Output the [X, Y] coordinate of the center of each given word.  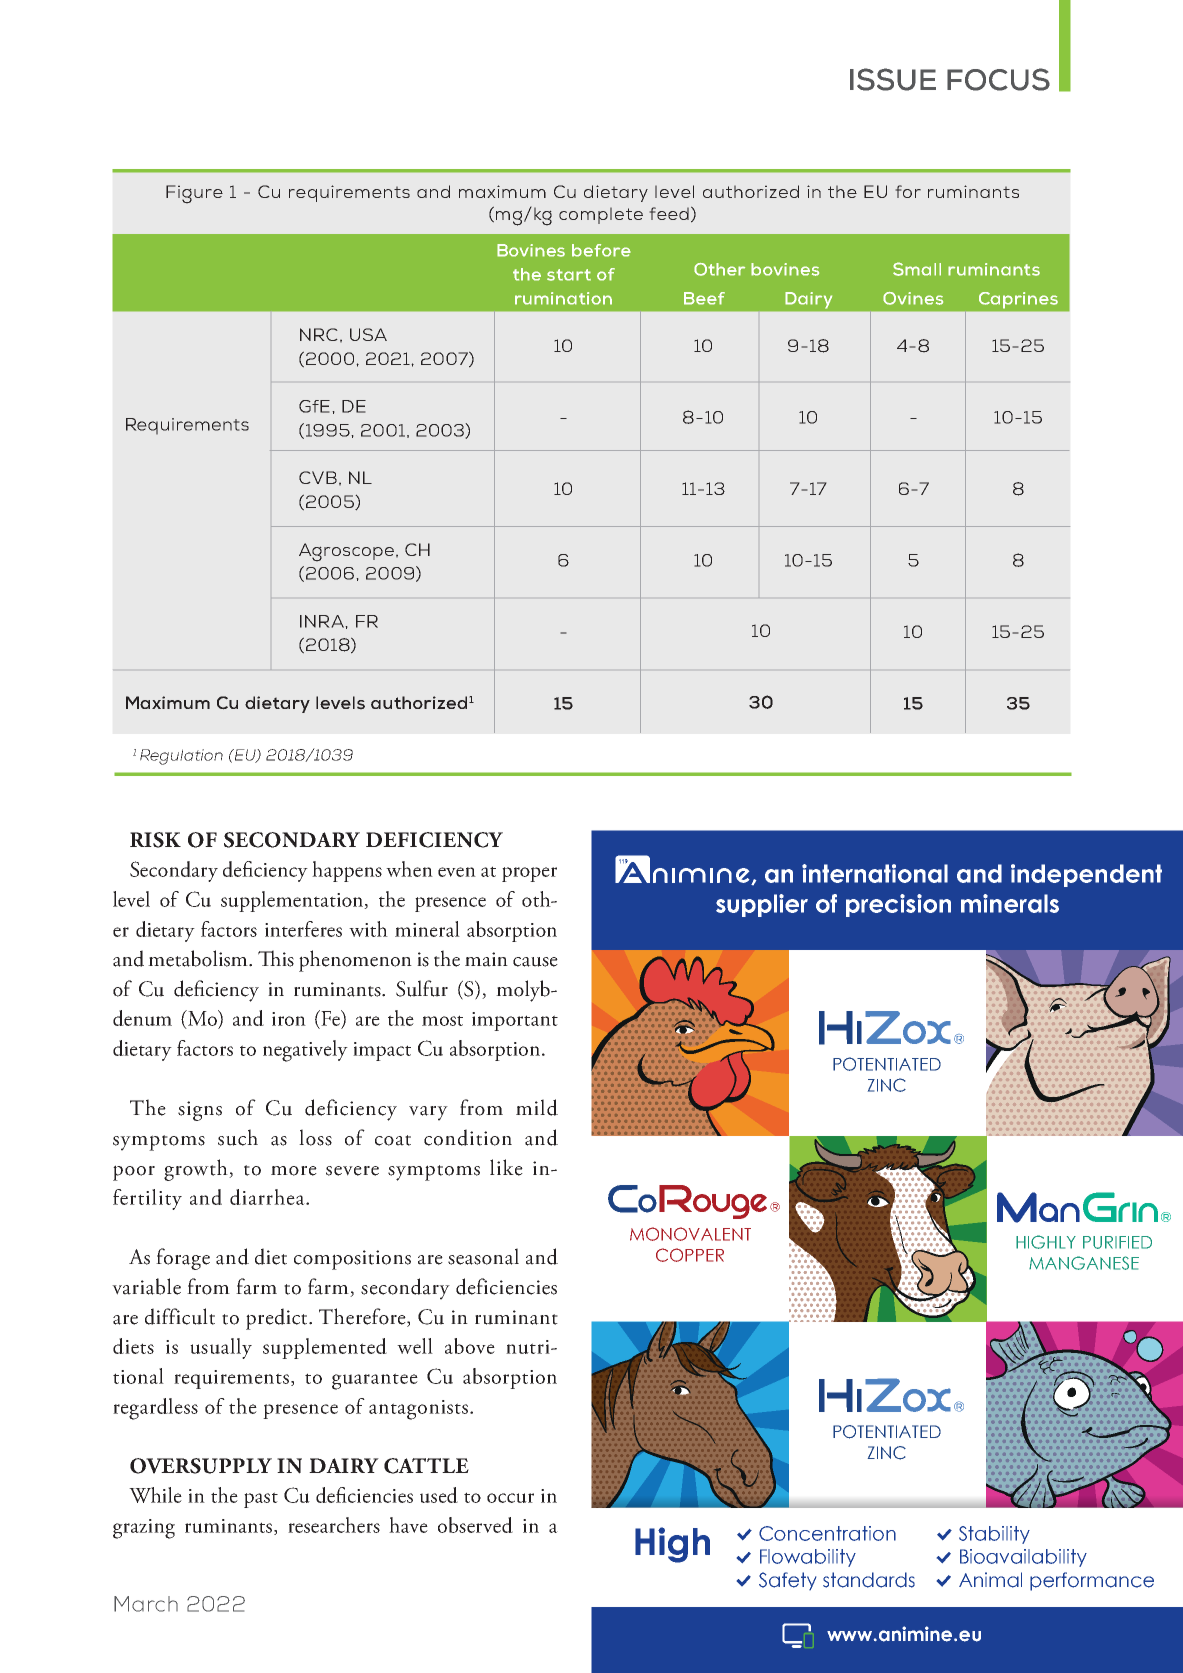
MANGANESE [1084, 1263]
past [261, 1500]
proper [529, 874]
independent [1086, 875]
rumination [563, 298]
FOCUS [998, 79]
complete [601, 215]
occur [510, 1498]
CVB [318, 477]
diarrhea [268, 1197]
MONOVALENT [690, 1234]
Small [917, 269]
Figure [194, 194]
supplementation [293, 901]
